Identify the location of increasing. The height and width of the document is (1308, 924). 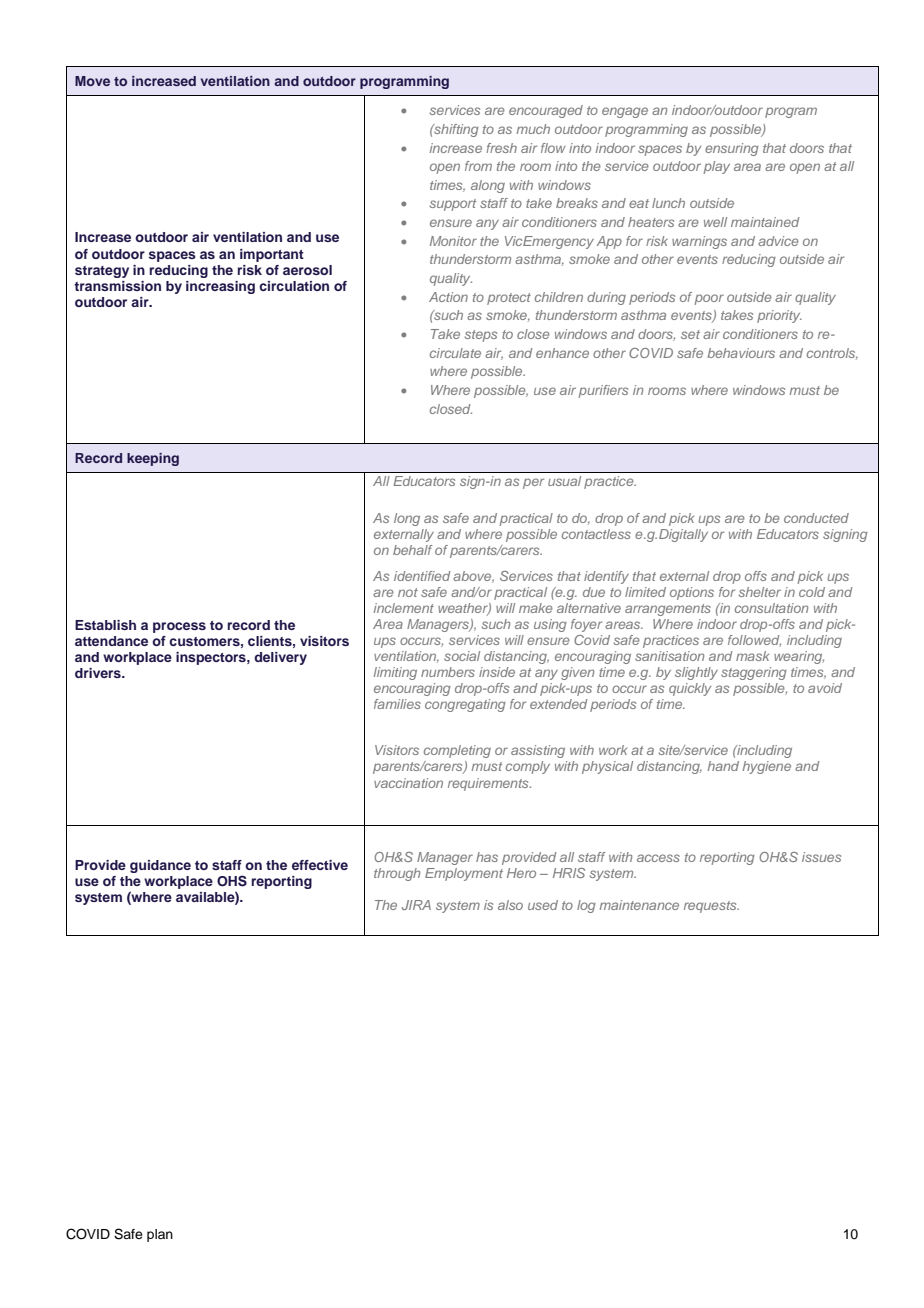
(220, 287).
